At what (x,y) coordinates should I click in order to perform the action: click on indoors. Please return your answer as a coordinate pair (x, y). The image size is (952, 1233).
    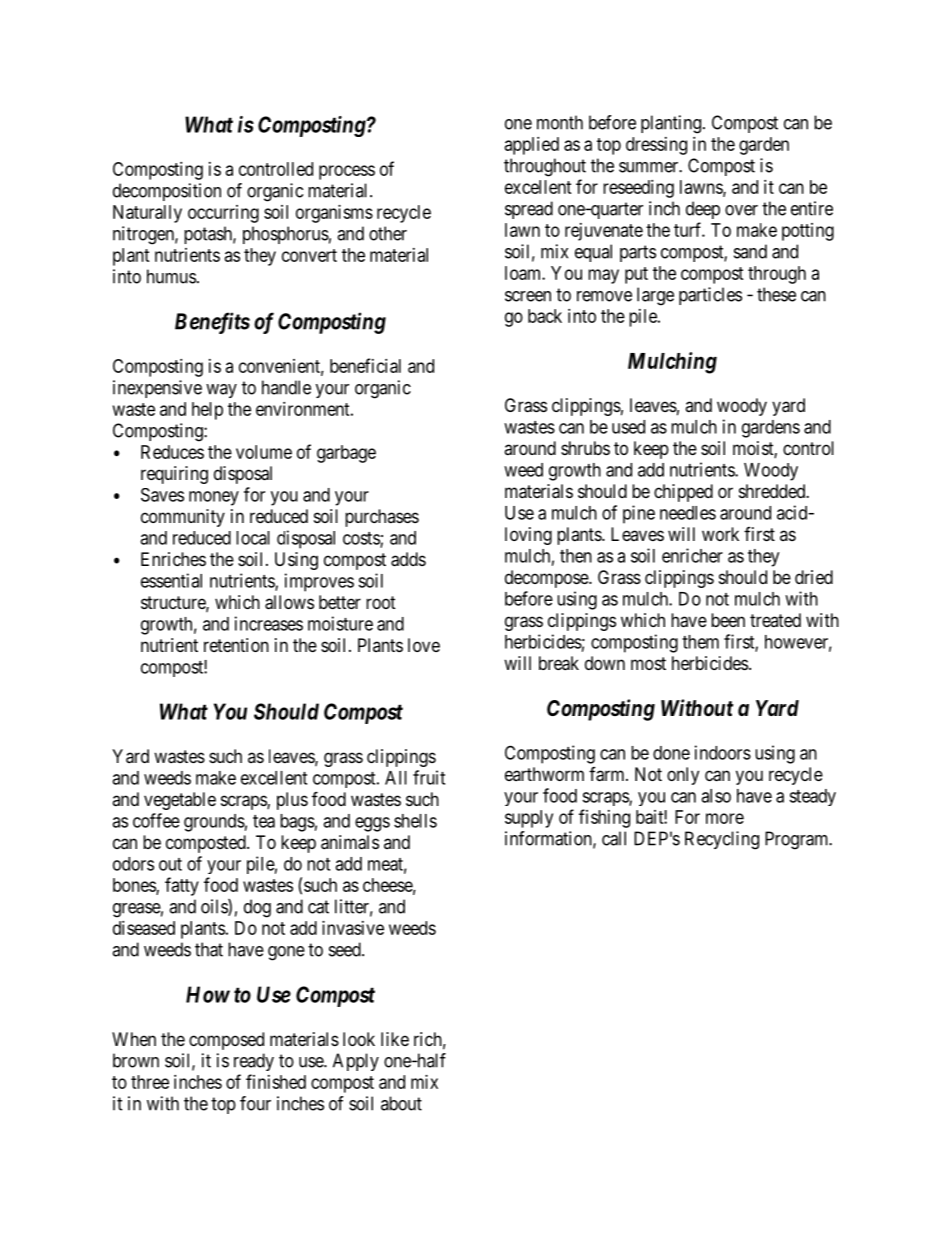
    Looking at the image, I should click on (723, 752).
